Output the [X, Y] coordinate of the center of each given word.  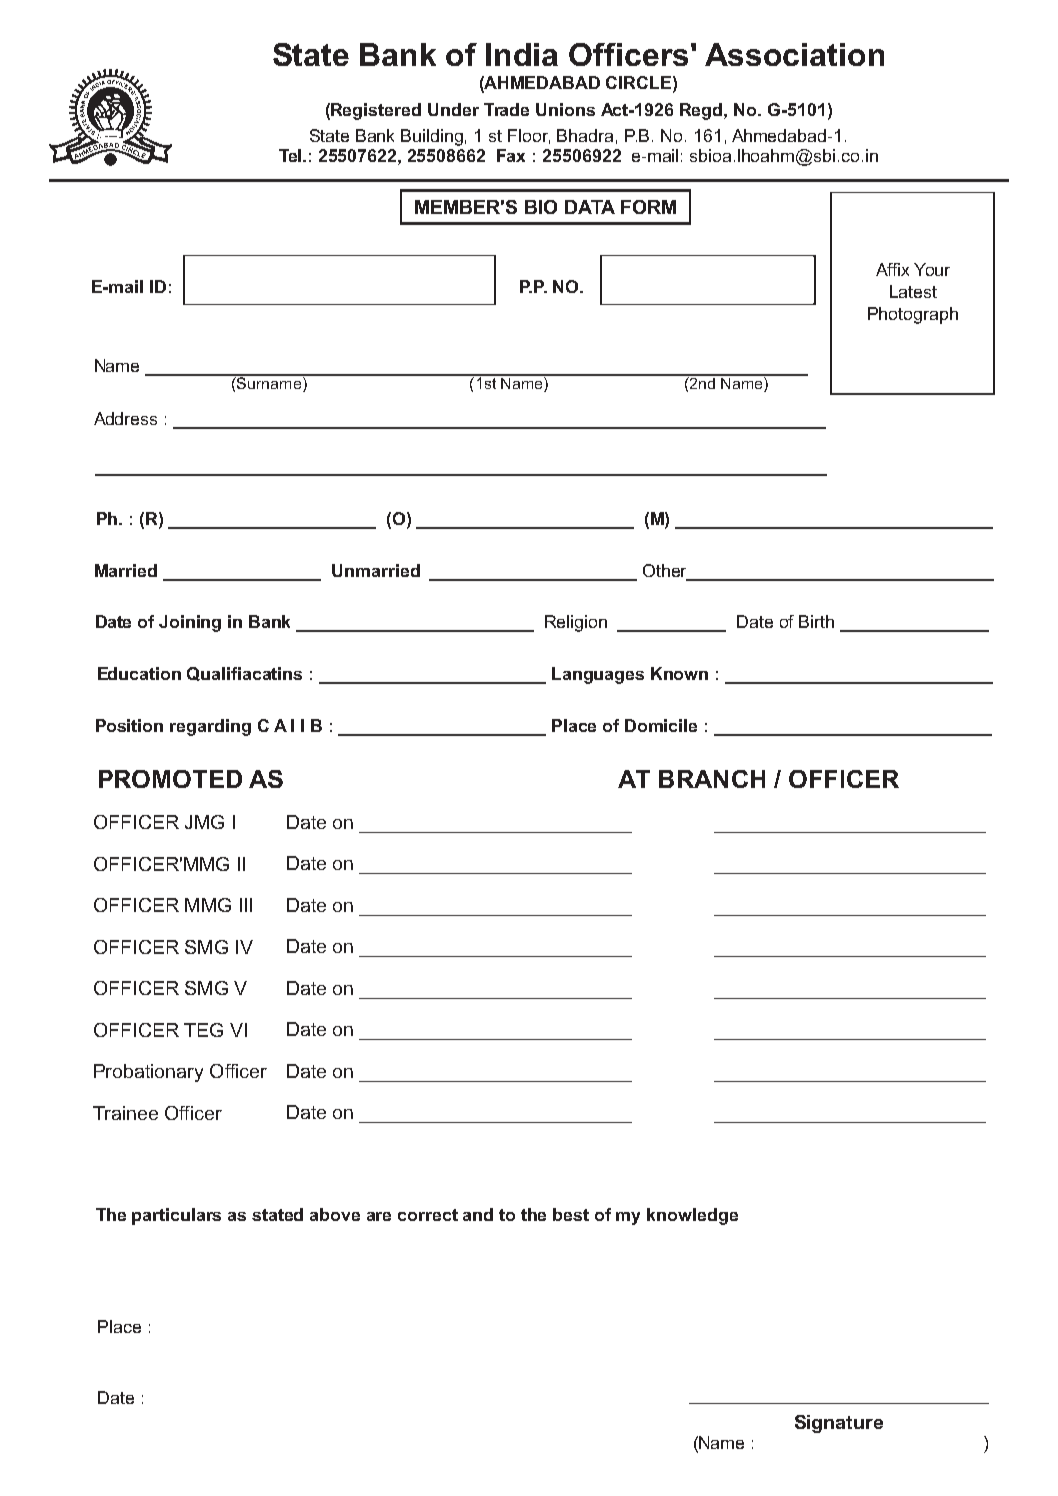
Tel [291, 155]
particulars [176, 1216]
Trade [506, 109]
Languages [598, 675]
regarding [210, 727]
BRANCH [712, 779]
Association [794, 54]
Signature [839, 1424]
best [571, 1214]
